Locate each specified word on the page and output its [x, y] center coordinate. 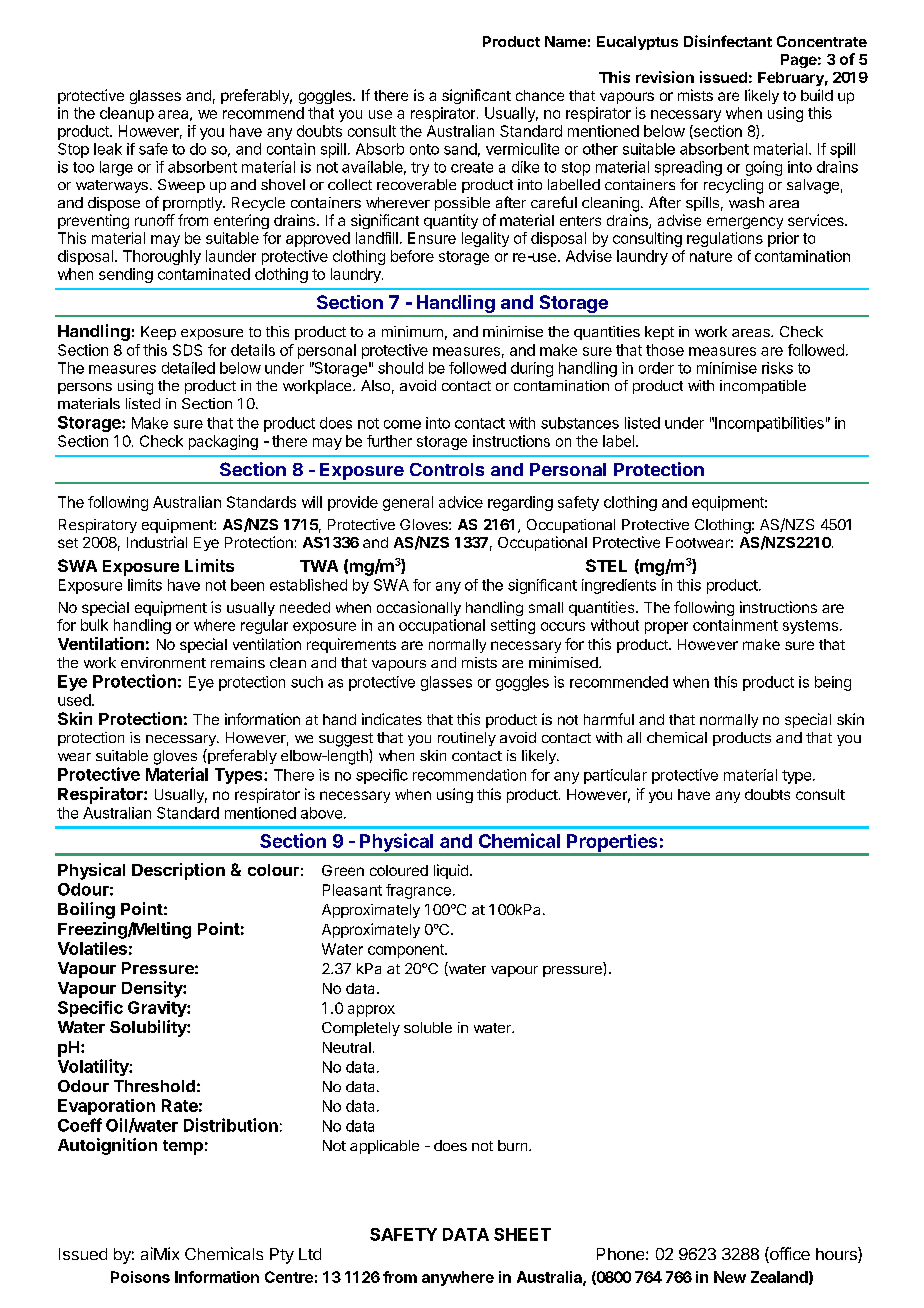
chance [540, 95]
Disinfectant [728, 41]
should [400, 368]
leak [108, 149]
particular [615, 776]
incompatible [763, 387]
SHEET [522, 1234]
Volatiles [92, 948]
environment [163, 662]
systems [810, 627]
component [407, 951]
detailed [188, 368]
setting [513, 626]
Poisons [140, 1277]
